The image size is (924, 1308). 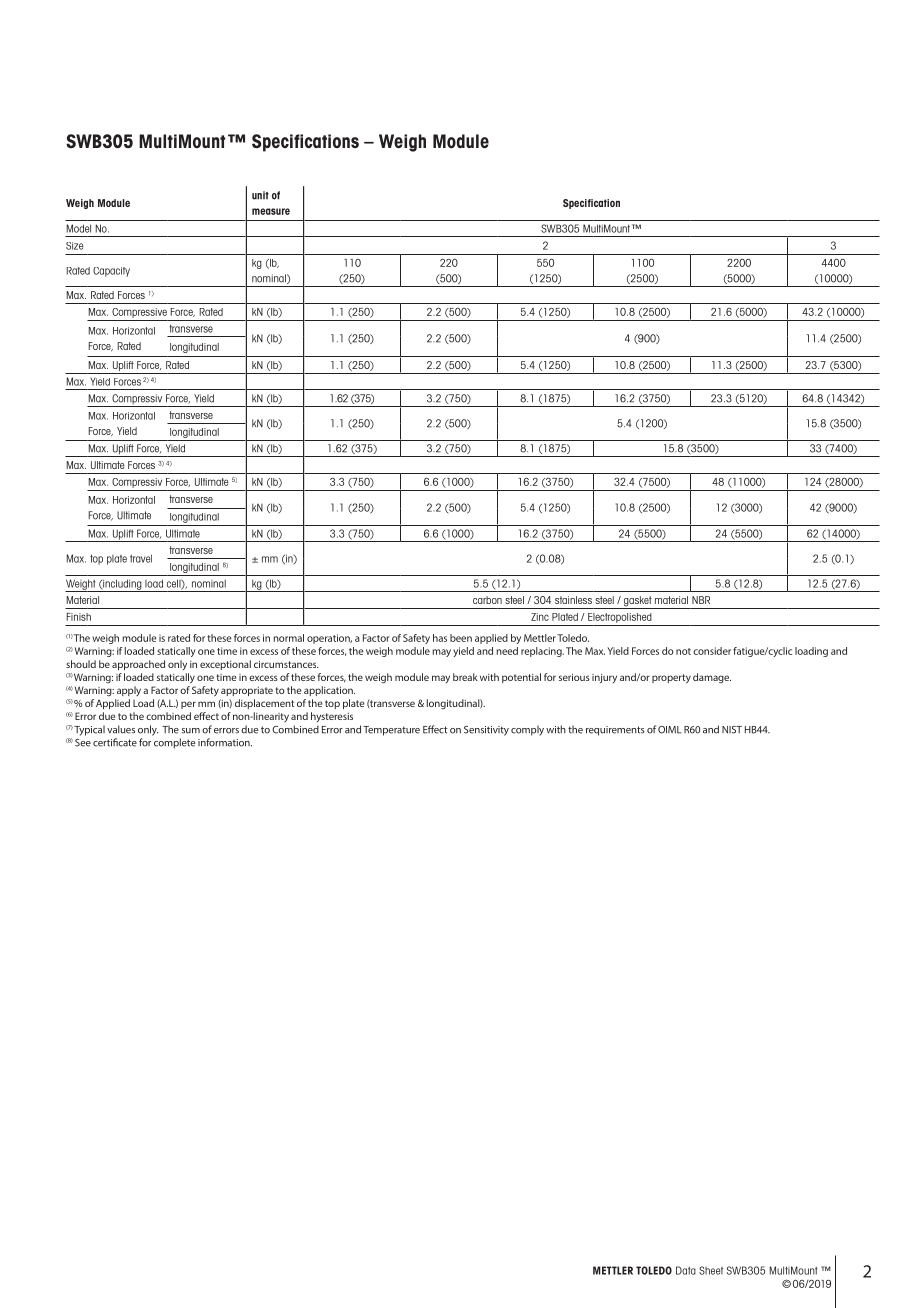 What do you see at coordinates (260, 195) in the screenshot?
I see `unit` at bounding box center [260, 195].
